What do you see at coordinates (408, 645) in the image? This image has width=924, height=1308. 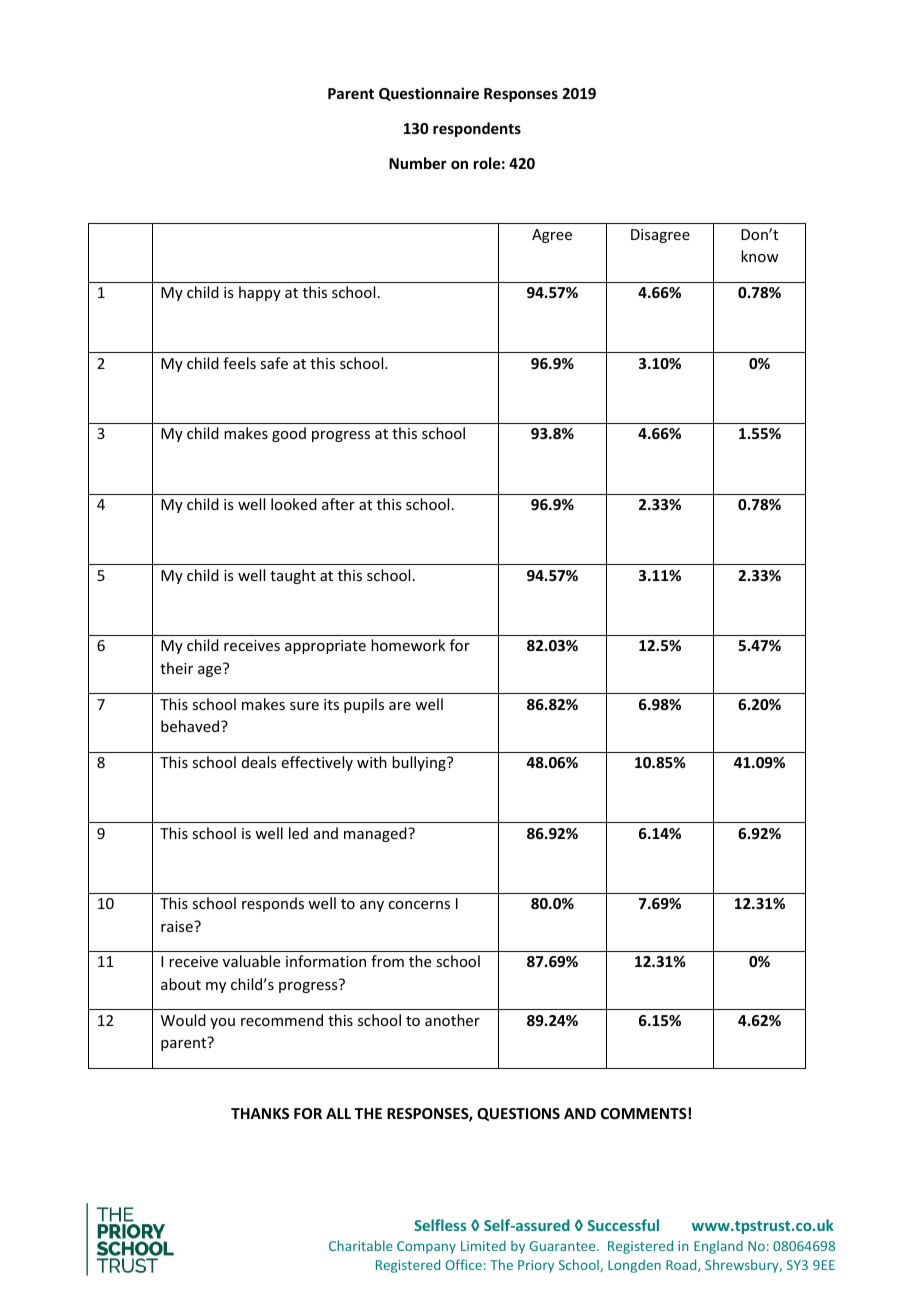 I see `homework` at bounding box center [408, 645].
